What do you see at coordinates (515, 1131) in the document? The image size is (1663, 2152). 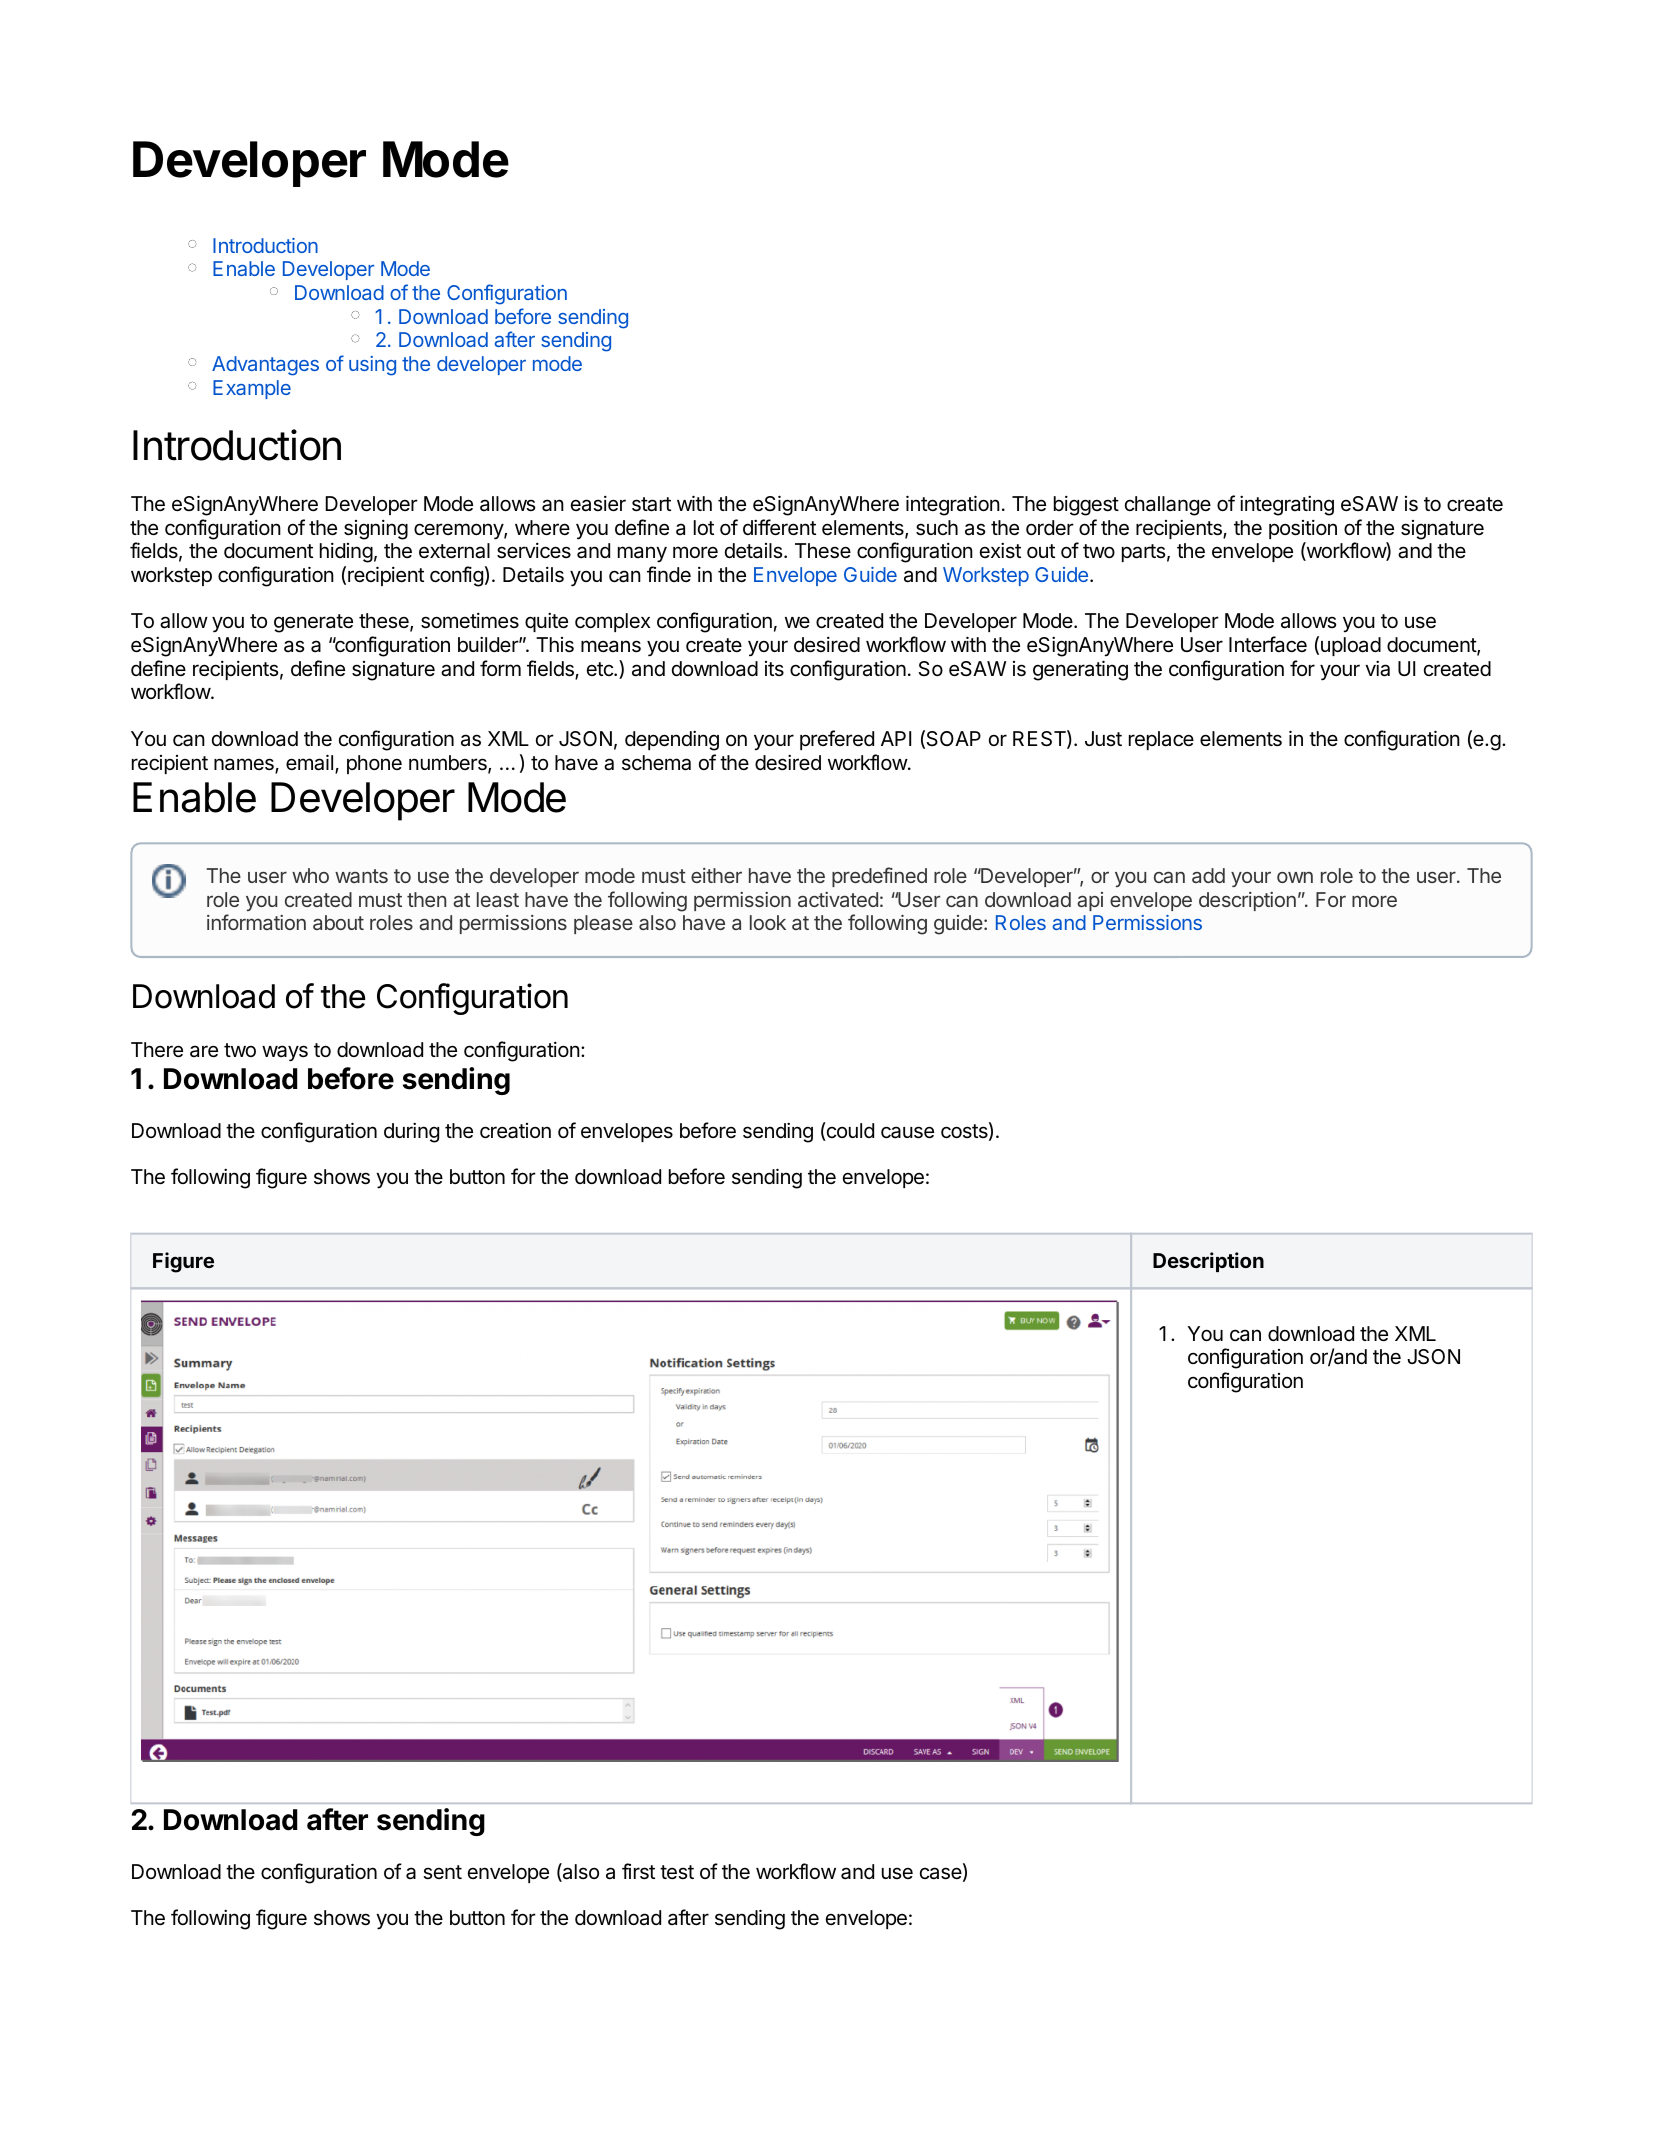 I see `creation` at bounding box center [515, 1131].
